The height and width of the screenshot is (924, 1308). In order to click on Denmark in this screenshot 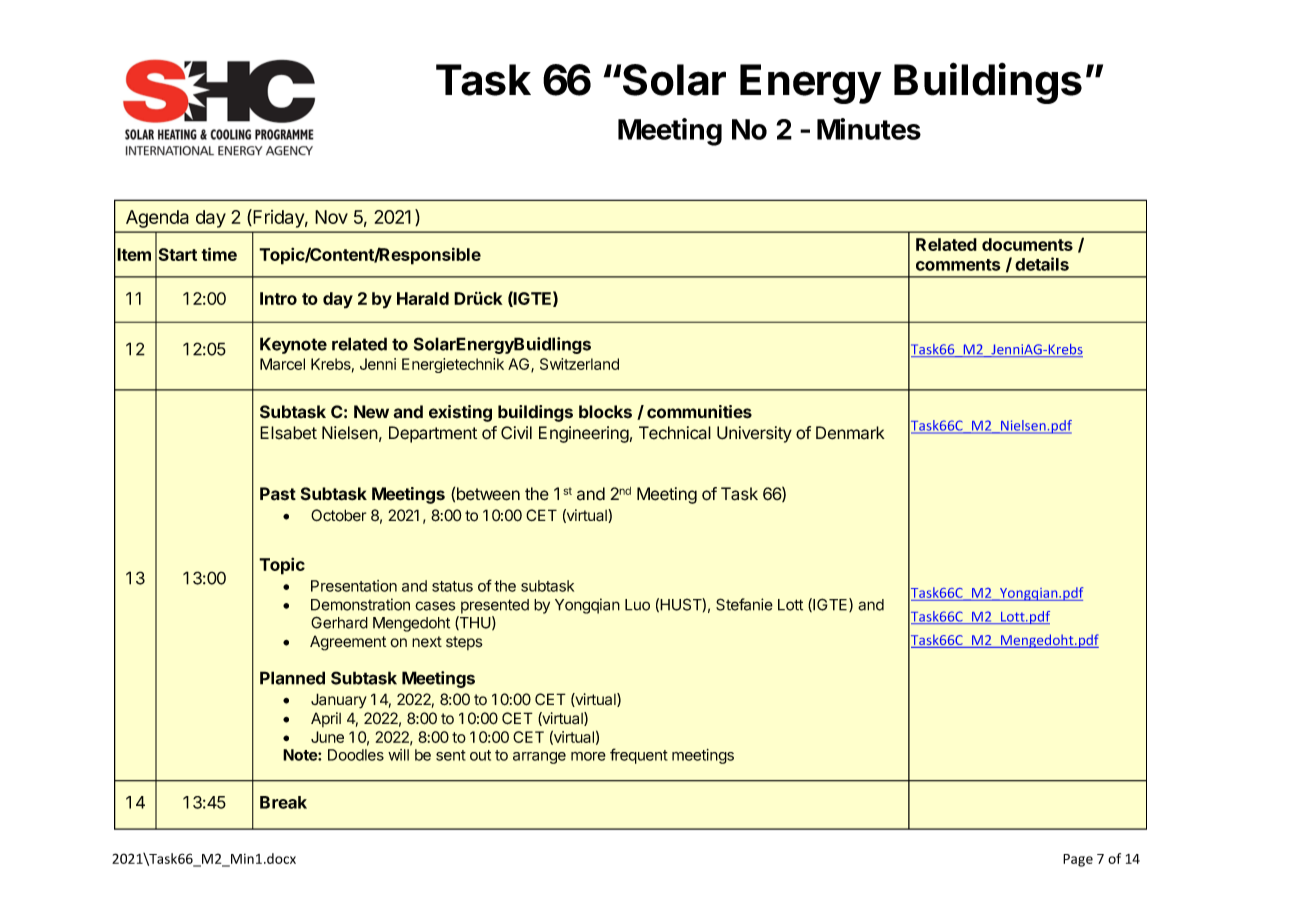, I will do `click(850, 433)`.
